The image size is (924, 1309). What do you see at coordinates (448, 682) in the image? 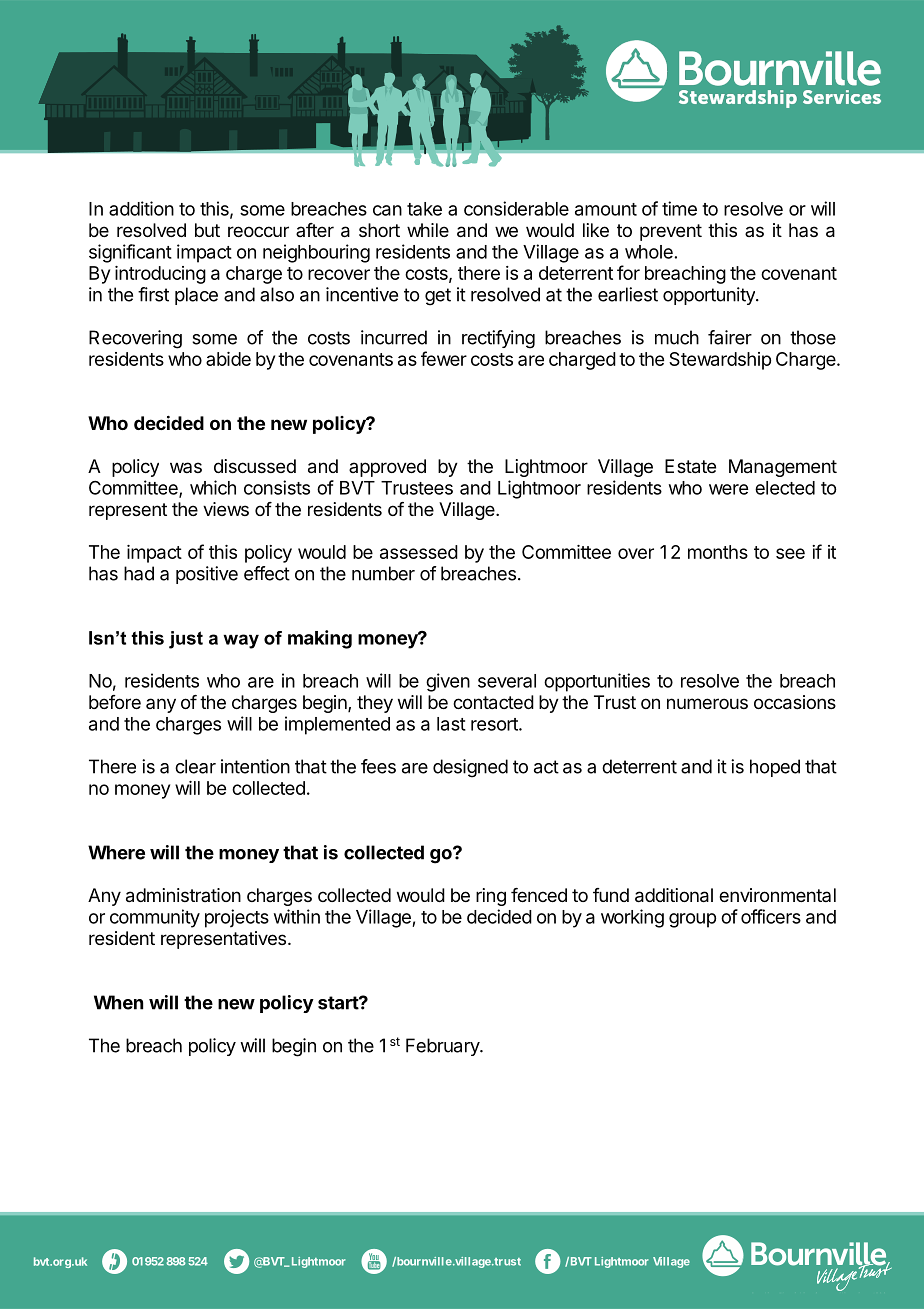
I see `given` at bounding box center [448, 682].
